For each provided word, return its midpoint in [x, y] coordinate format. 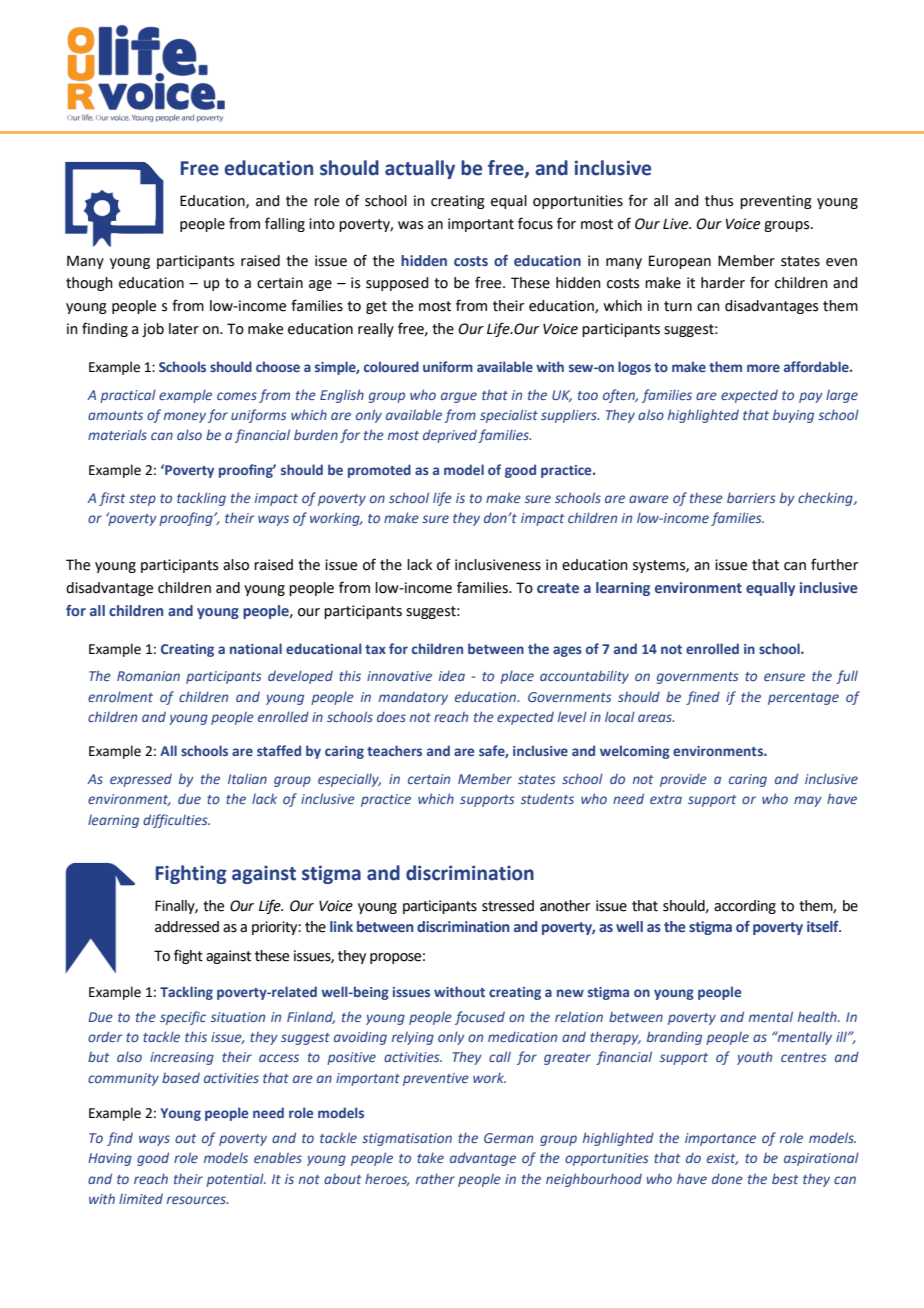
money [185, 417]
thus [719, 201]
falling [285, 224]
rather [435, 1178]
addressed [187, 927]
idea [452, 675]
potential [236, 1180]
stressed [508, 906]
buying [793, 416]
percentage [803, 699]
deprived [450, 436]
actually [420, 169]
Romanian [148, 676]
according [745, 907]
